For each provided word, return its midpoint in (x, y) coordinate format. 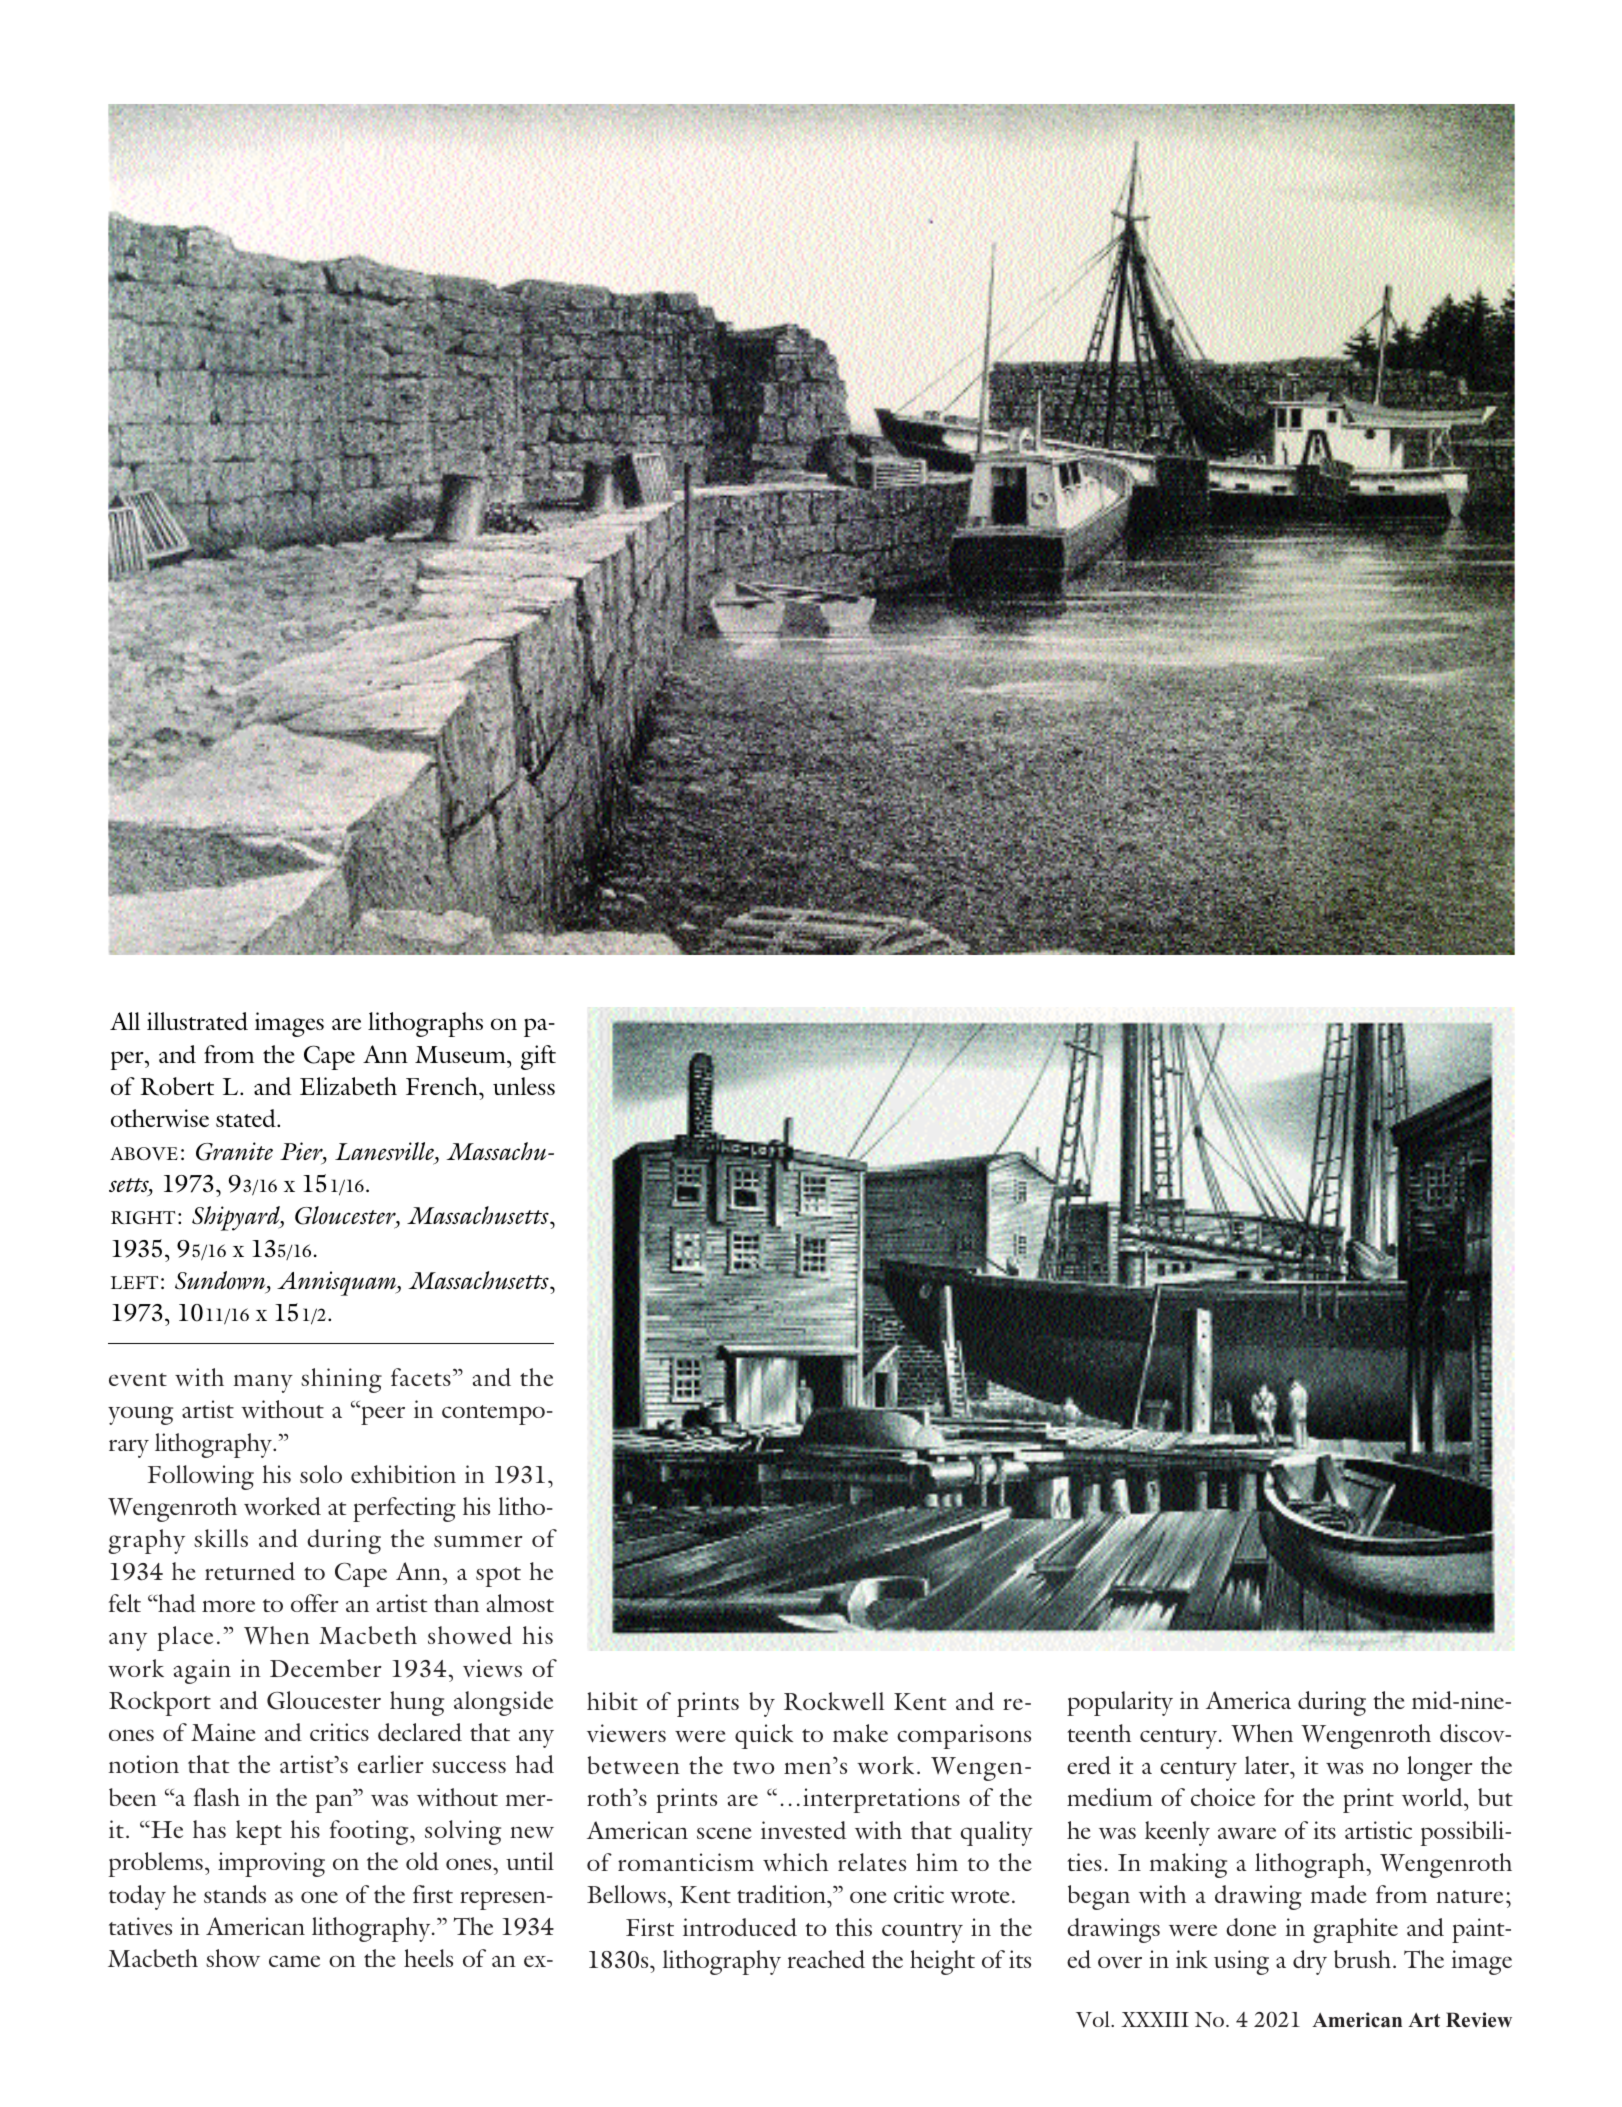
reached (826, 1959)
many (263, 1383)
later (1268, 1765)
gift (538, 1057)
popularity (1120, 1703)
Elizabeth (348, 1086)
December (326, 1668)
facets (421, 1377)
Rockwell (834, 1701)
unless (524, 1086)
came (294, 1961)
